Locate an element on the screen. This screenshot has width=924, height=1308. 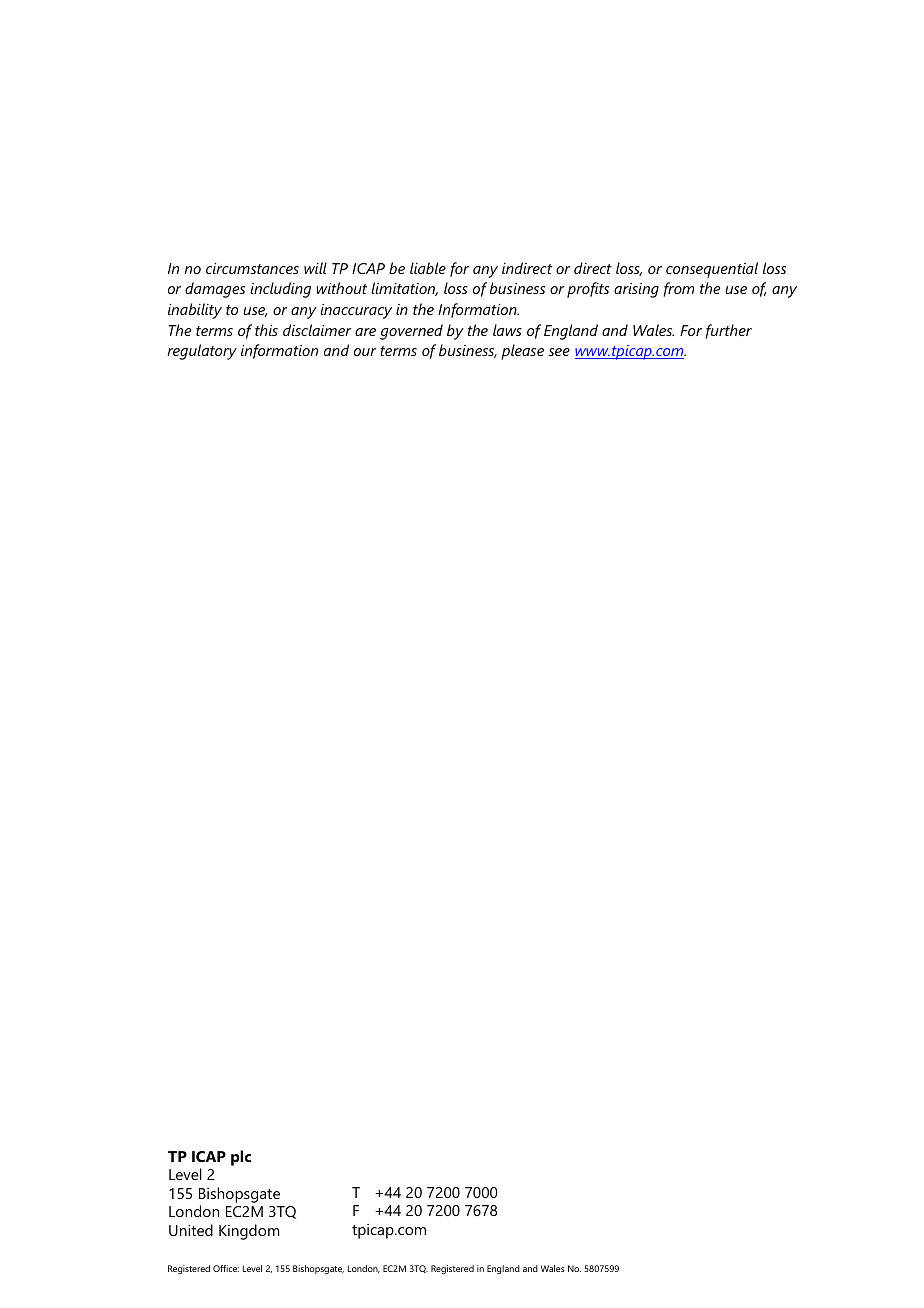
liable is located at coordinates (428, 268).
